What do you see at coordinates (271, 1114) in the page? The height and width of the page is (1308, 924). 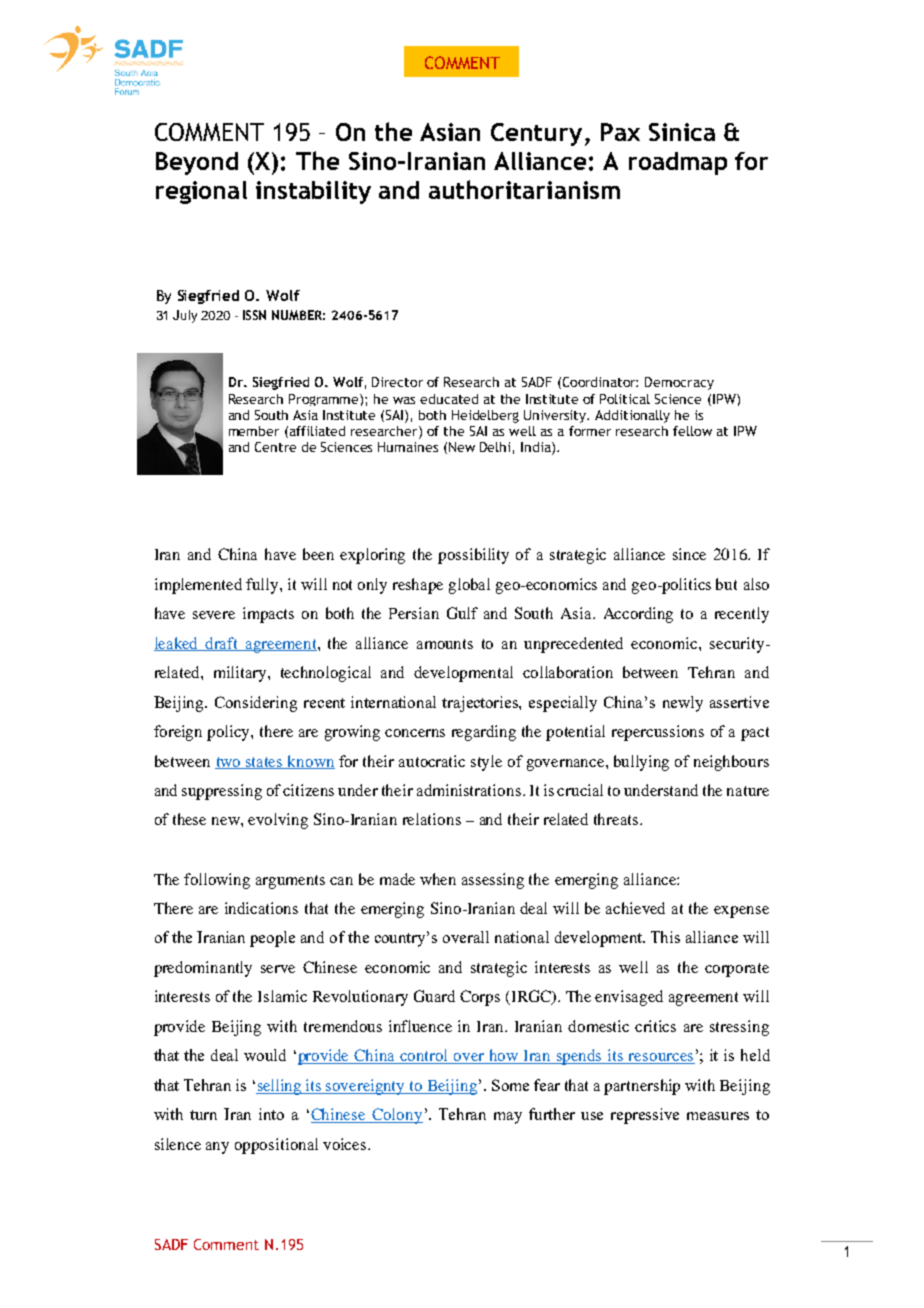 I see `into` at bounding box center [271, 1114].
